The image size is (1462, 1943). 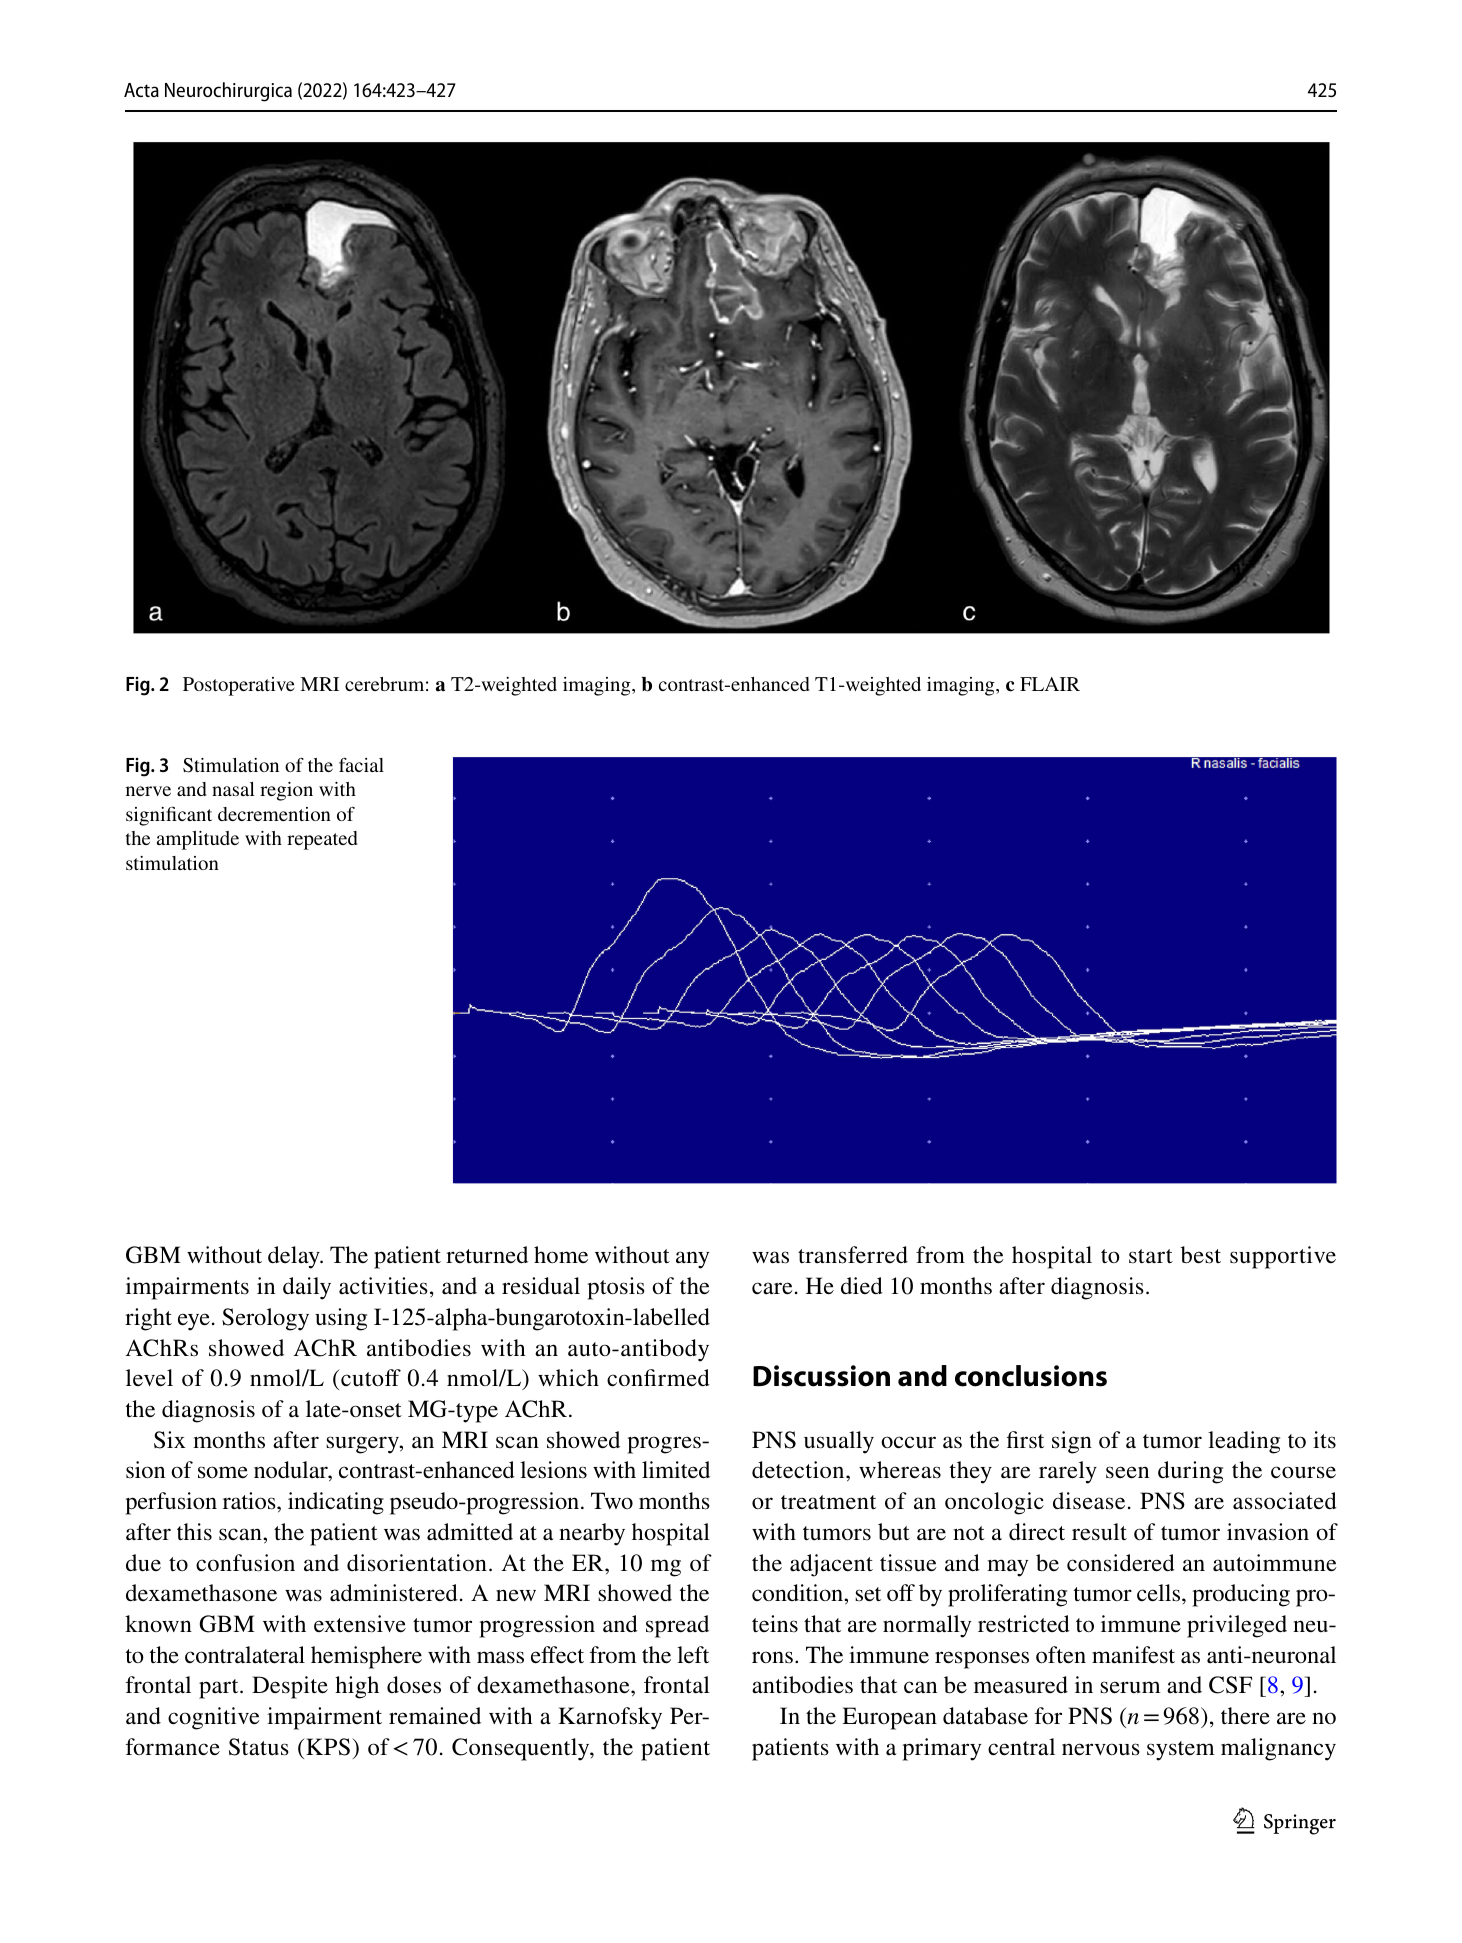 I want to click on nasal, so click(x=233, y=789).
